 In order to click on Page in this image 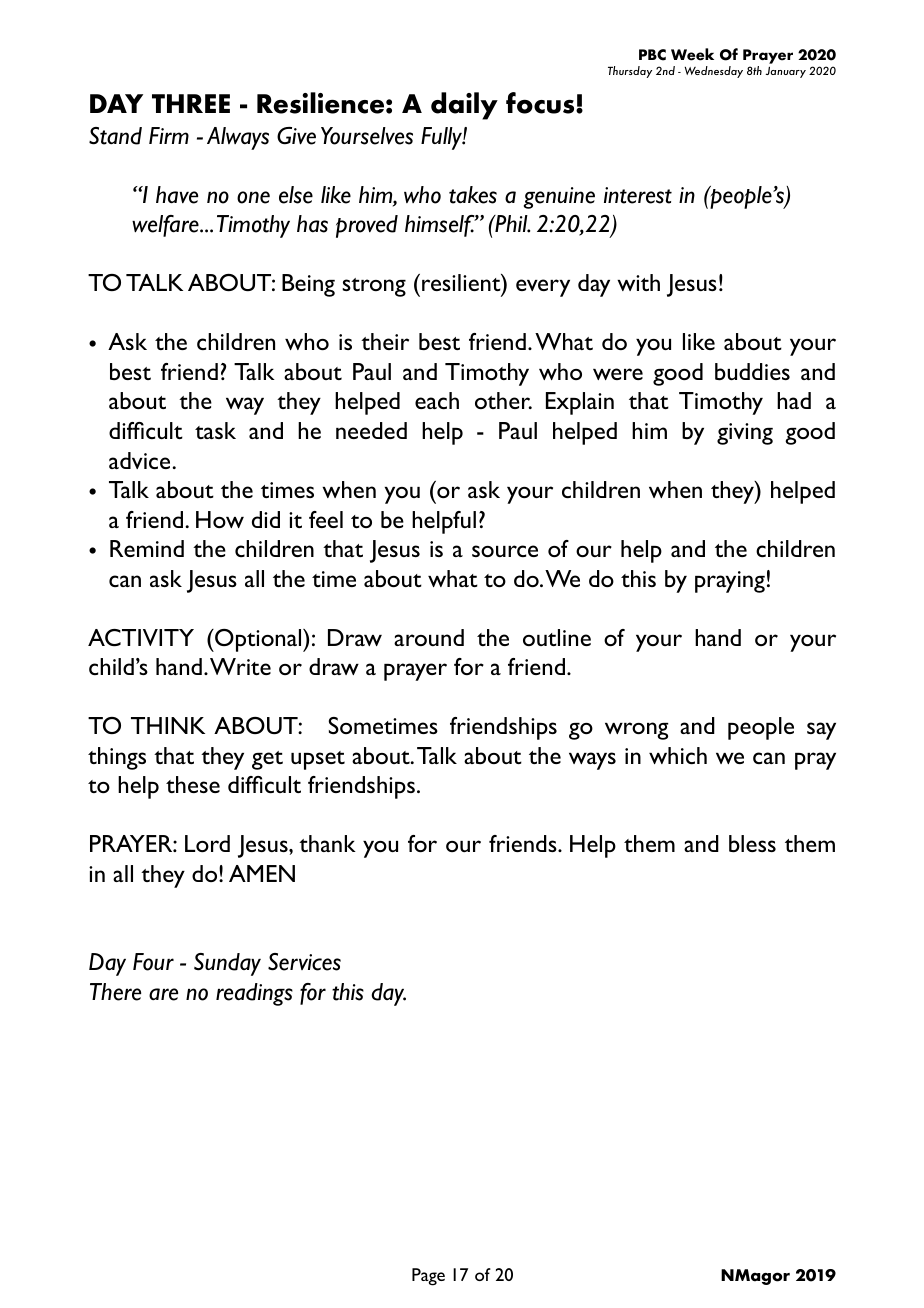, I will do `click(428, 1277)`.
